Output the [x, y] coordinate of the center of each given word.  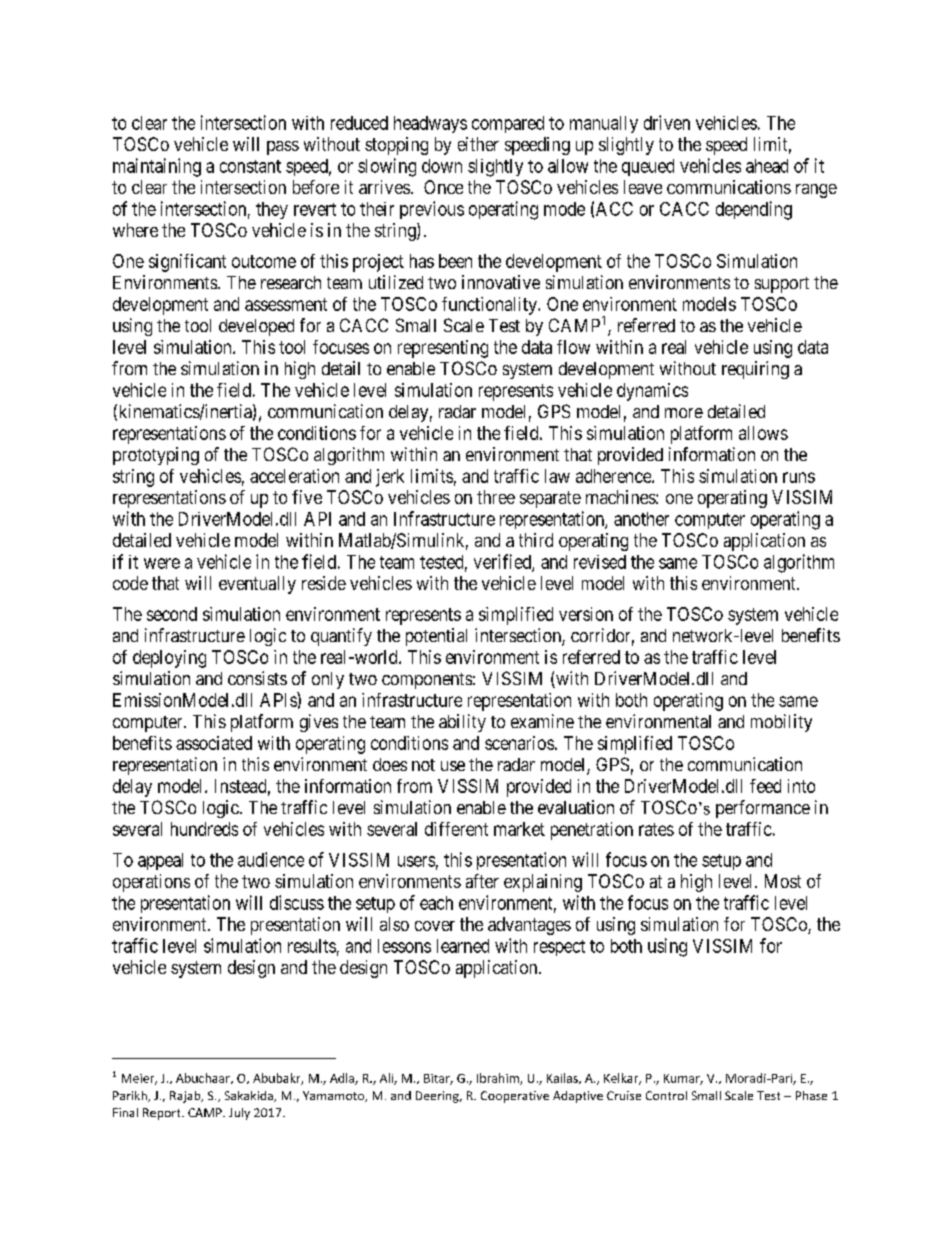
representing [443, 349]
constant [250, 166]
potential [436, 637]
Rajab [186, 1097]
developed [256, 327]
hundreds [204, 829]
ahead [767, 166]
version [586, 614]
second [172, 614]
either [478, 144]
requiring [755, 370]
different [456, 829]
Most [783, 881]
